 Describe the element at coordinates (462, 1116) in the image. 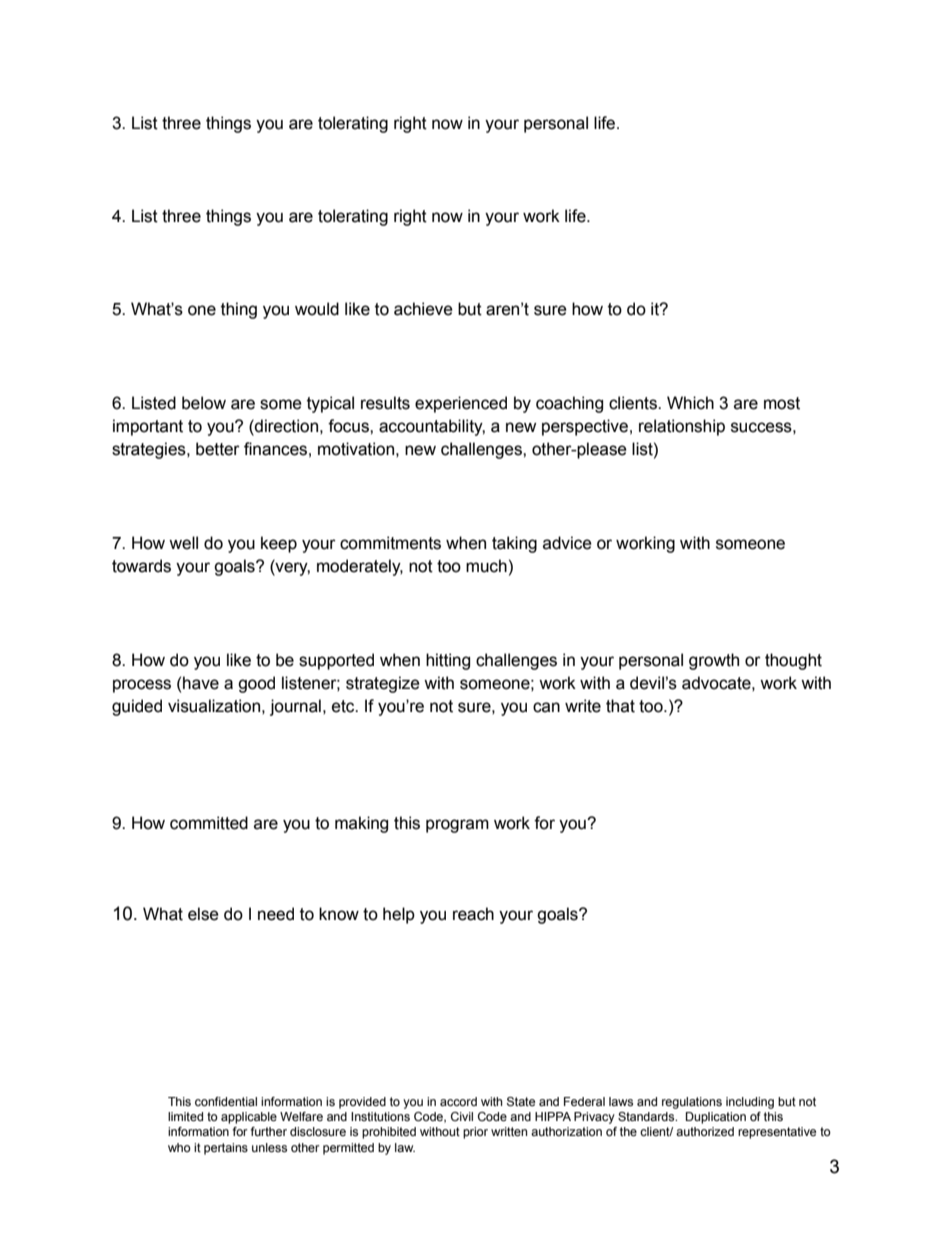

I see `Civil` at that location.
